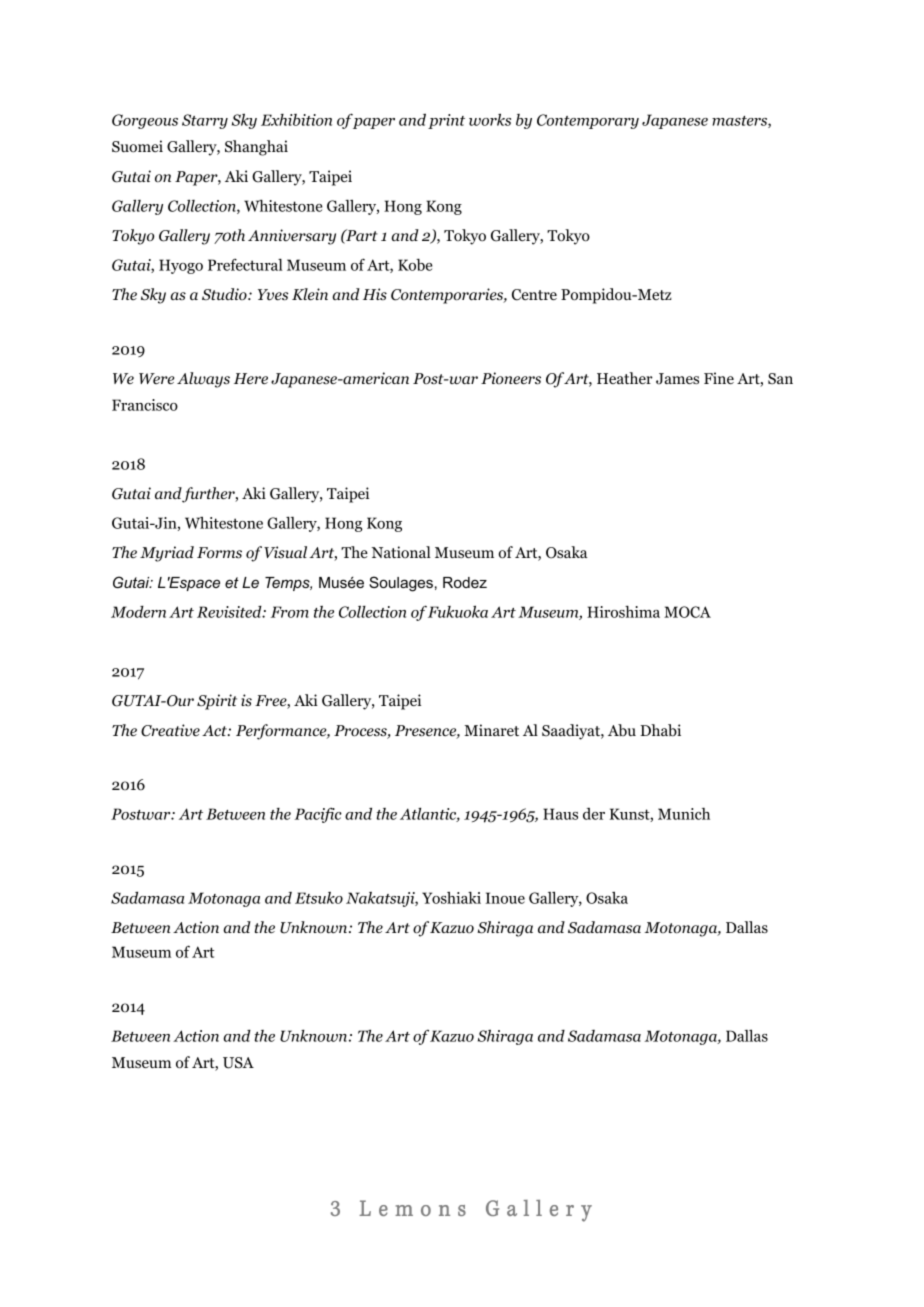 Image resolution: width=924 pixels, height=1307 pixels. Describe the element at coordinates (205, 121) in the image. I see `Starry` at that location.
